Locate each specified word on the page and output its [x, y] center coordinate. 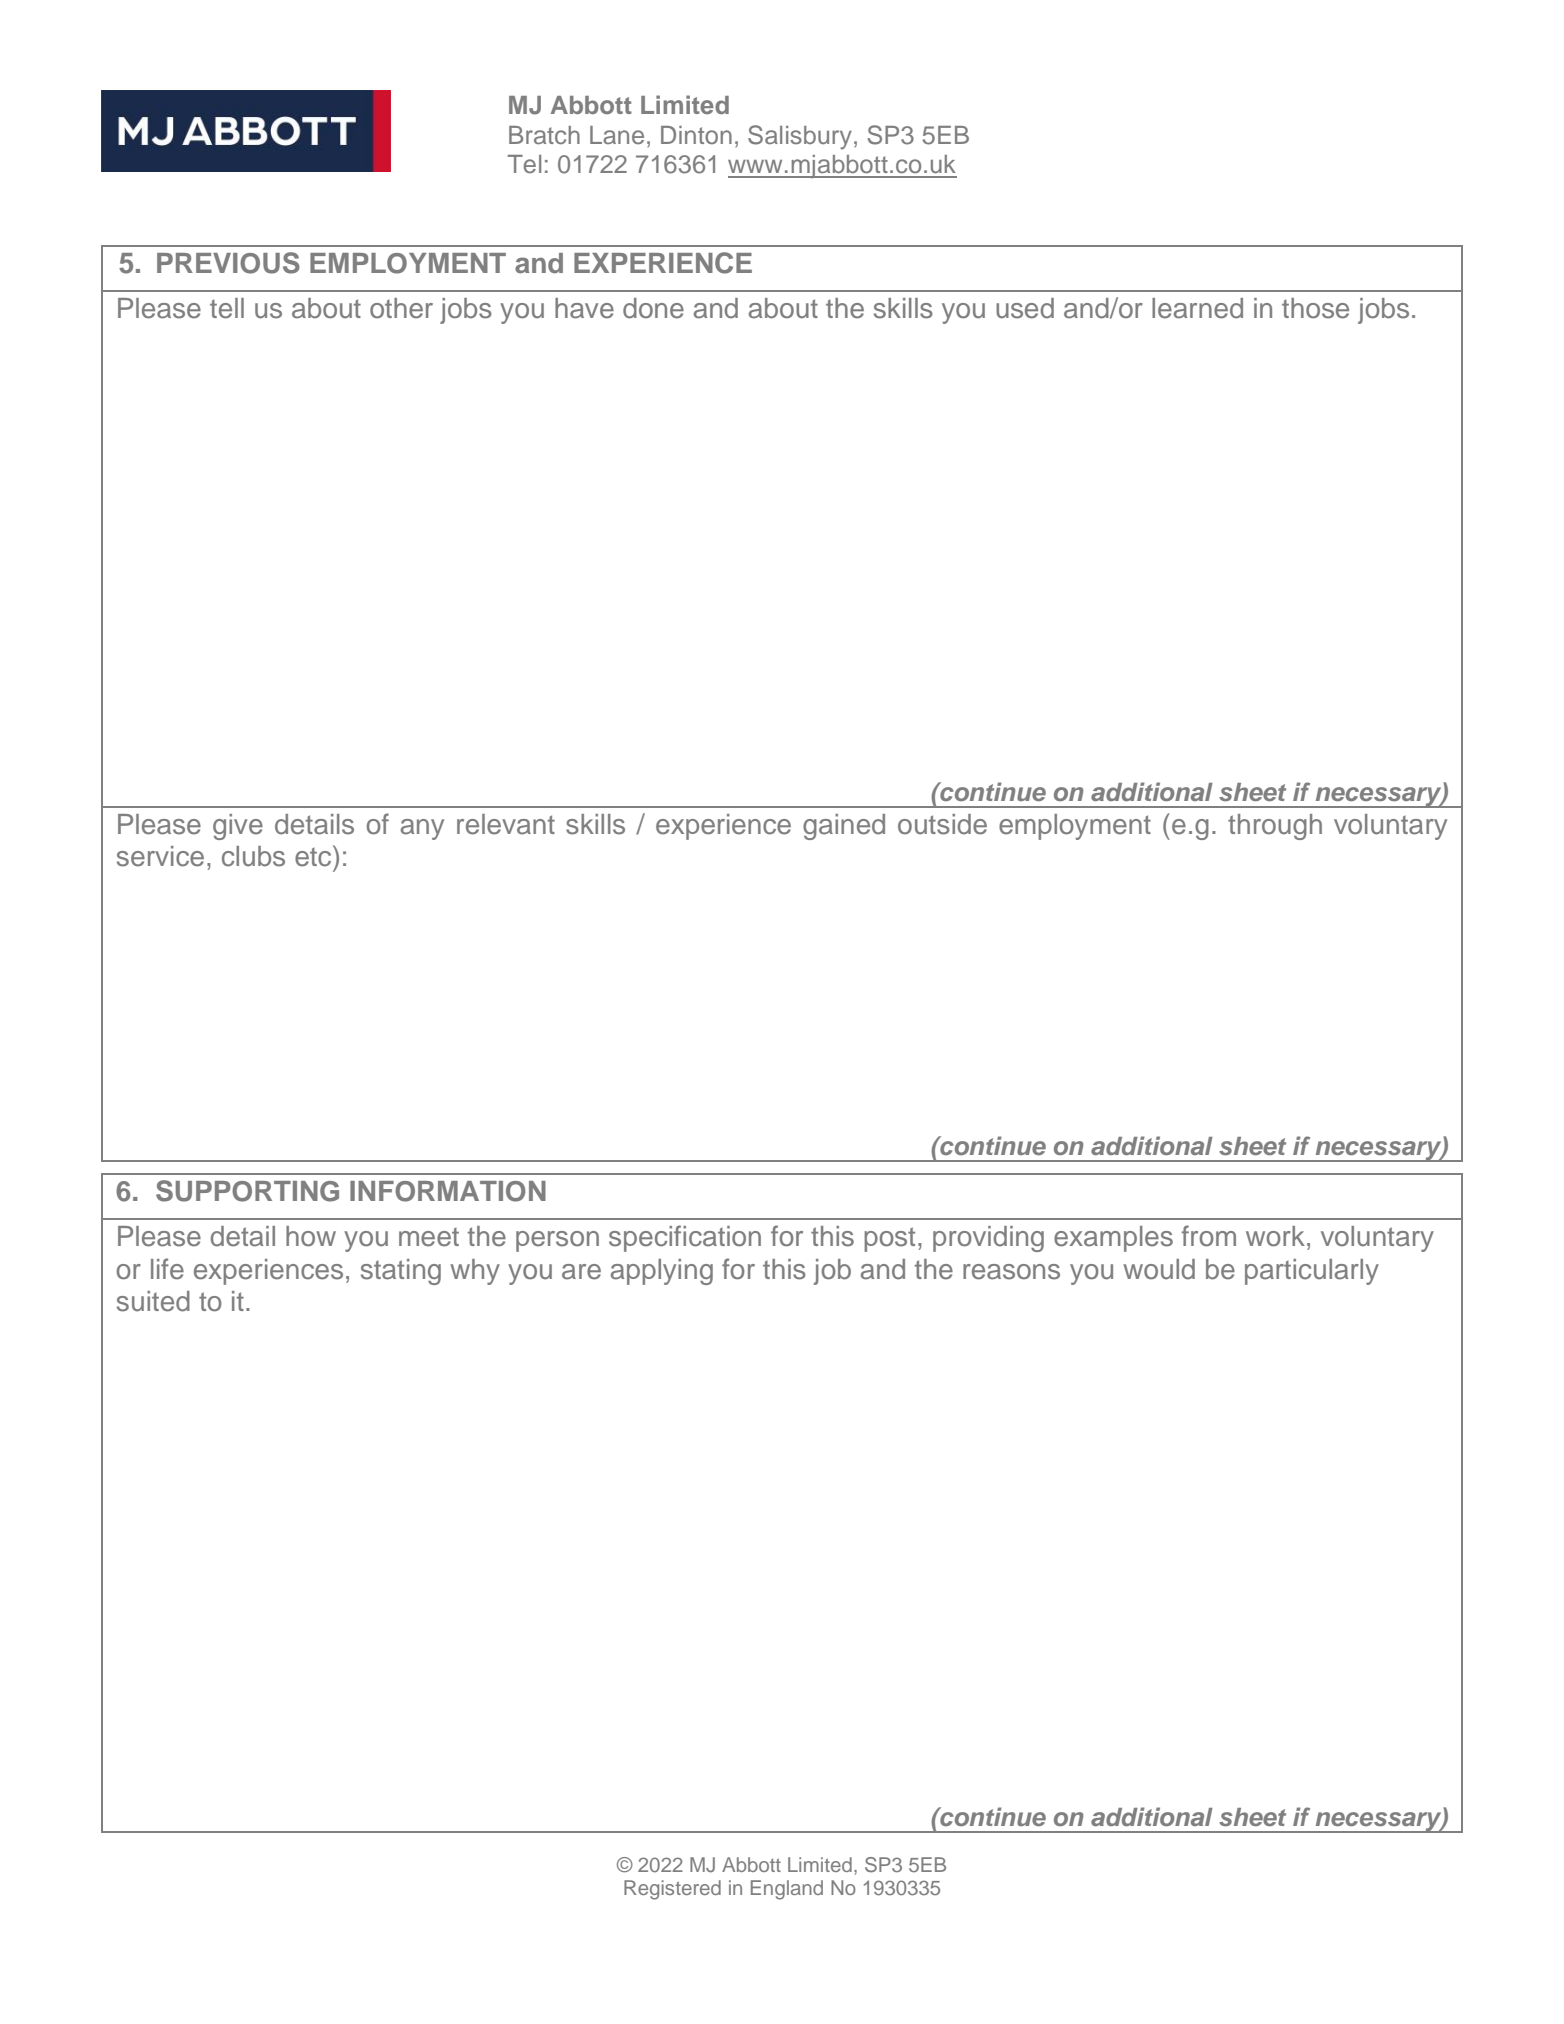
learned [1197, 308]
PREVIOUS [228, 263]
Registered [672, 1890]
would [1159, 1269]
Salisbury [800, 137]
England [787, 1890]
